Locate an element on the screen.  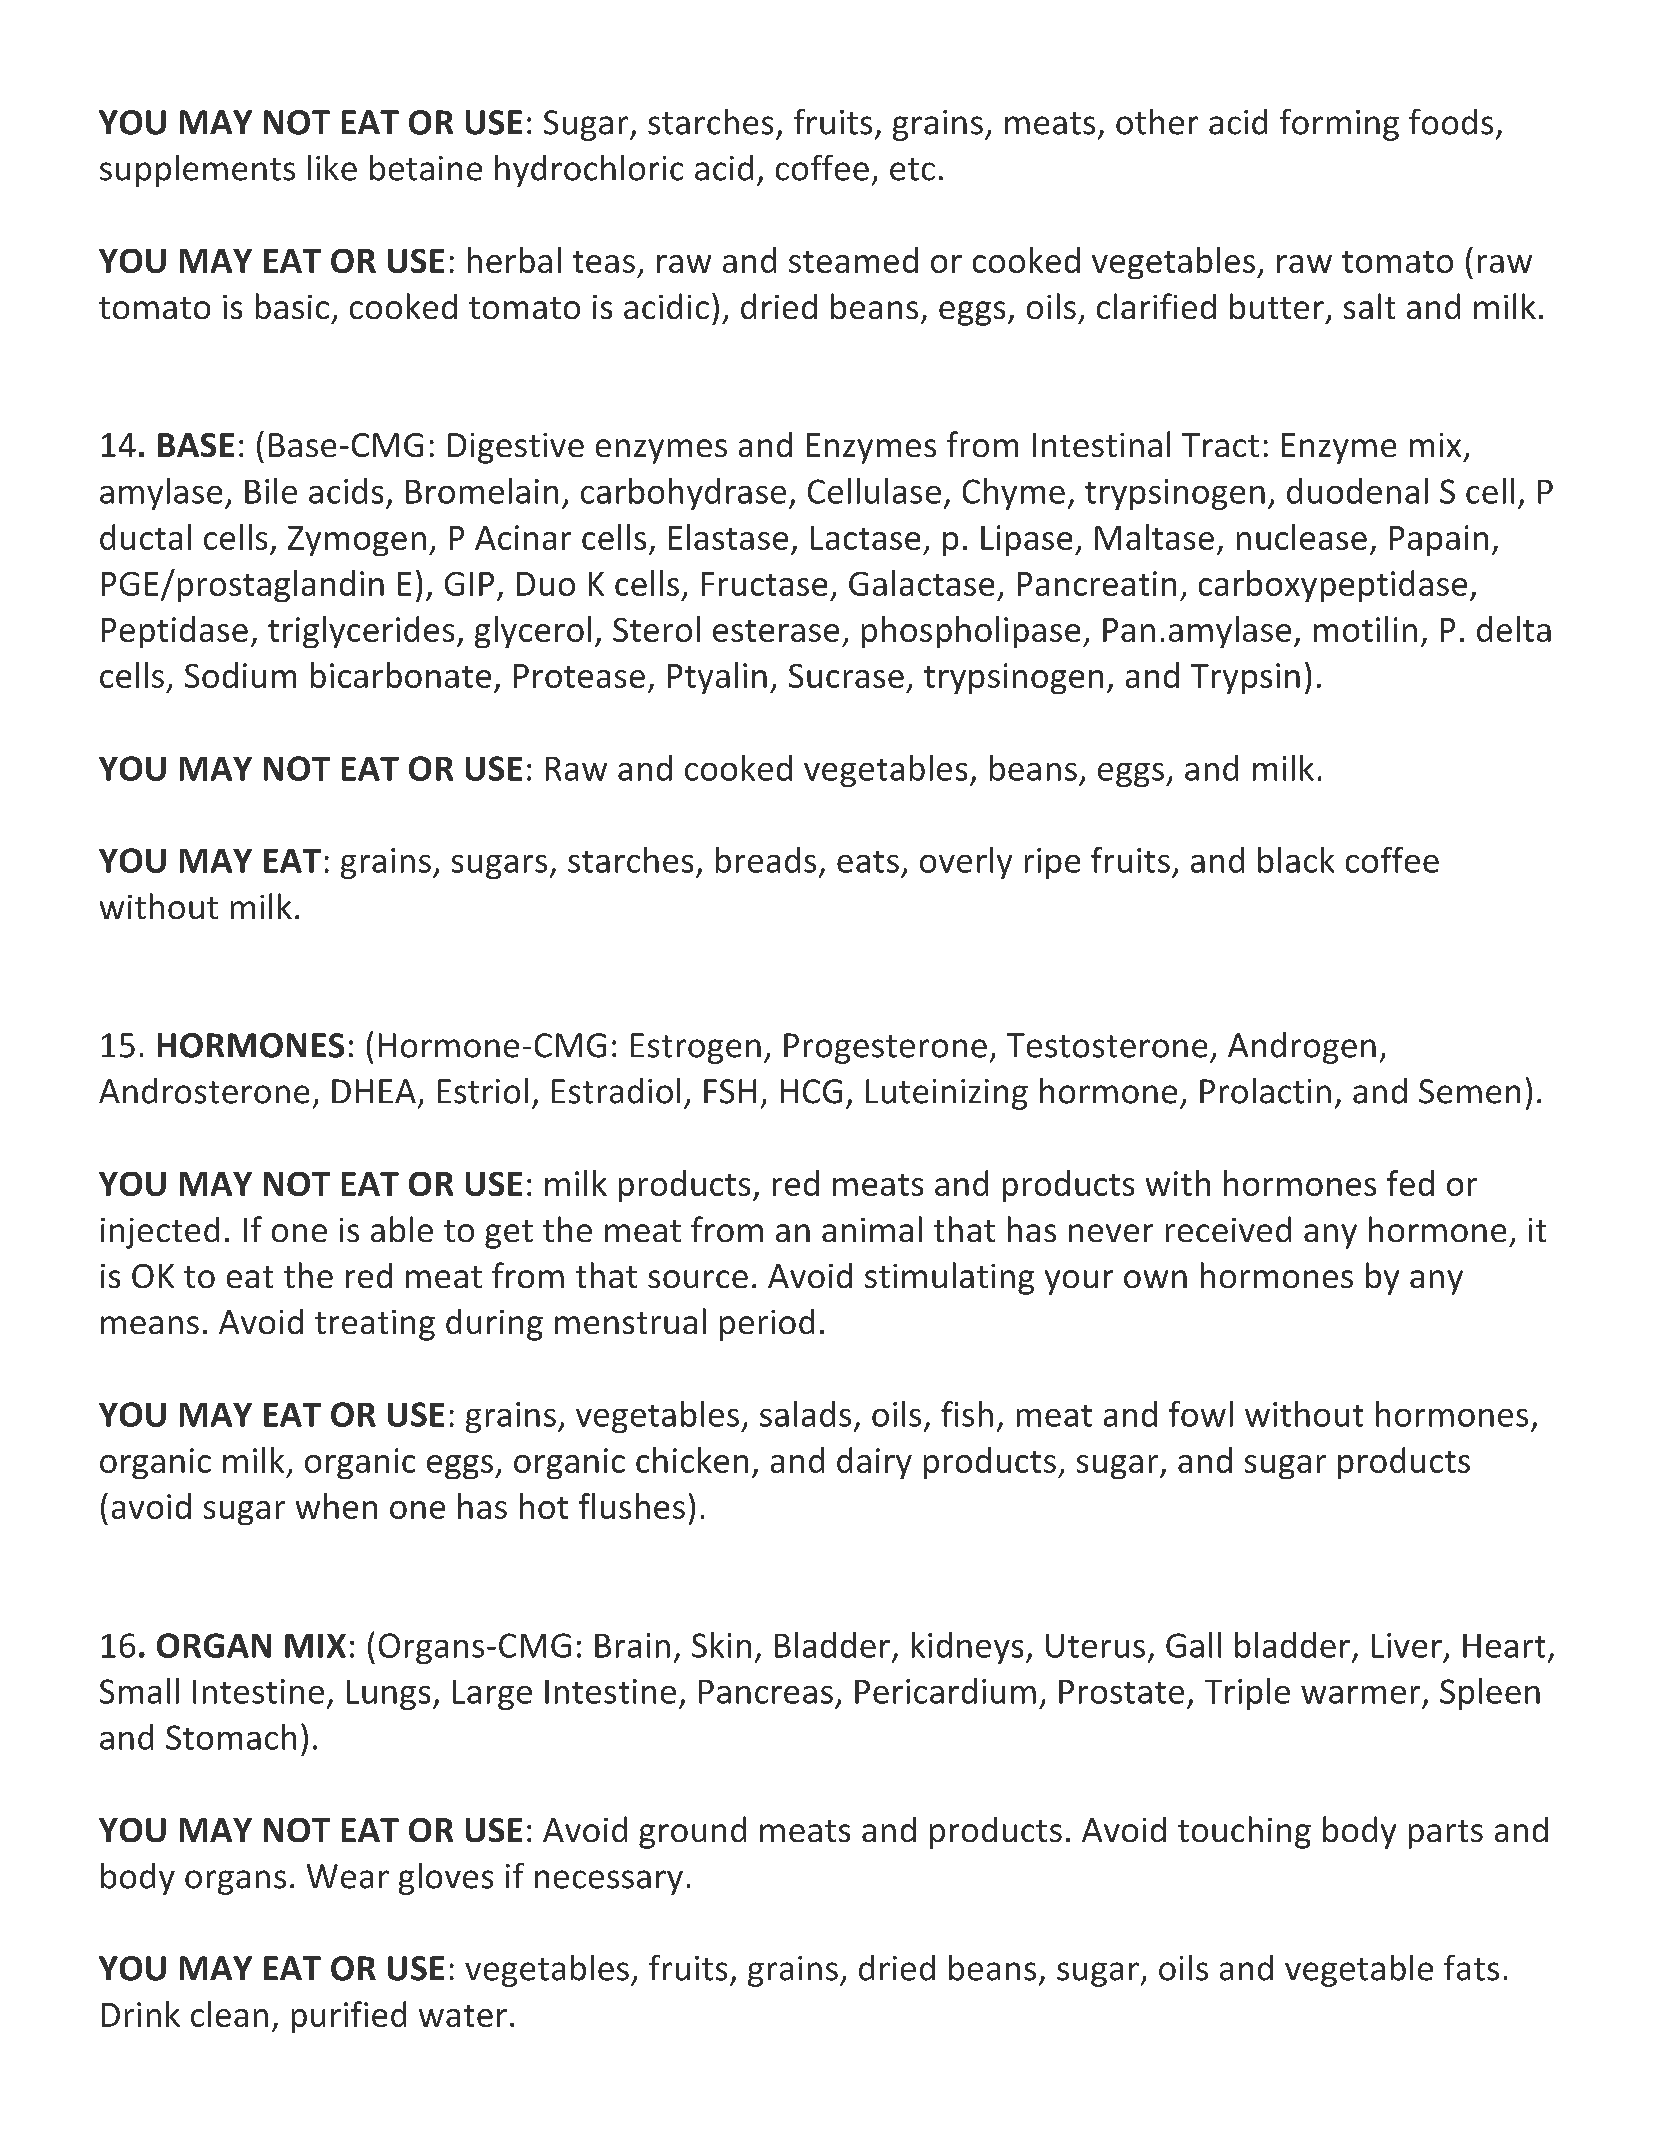
forming is located at coordinates (1339, 125).
